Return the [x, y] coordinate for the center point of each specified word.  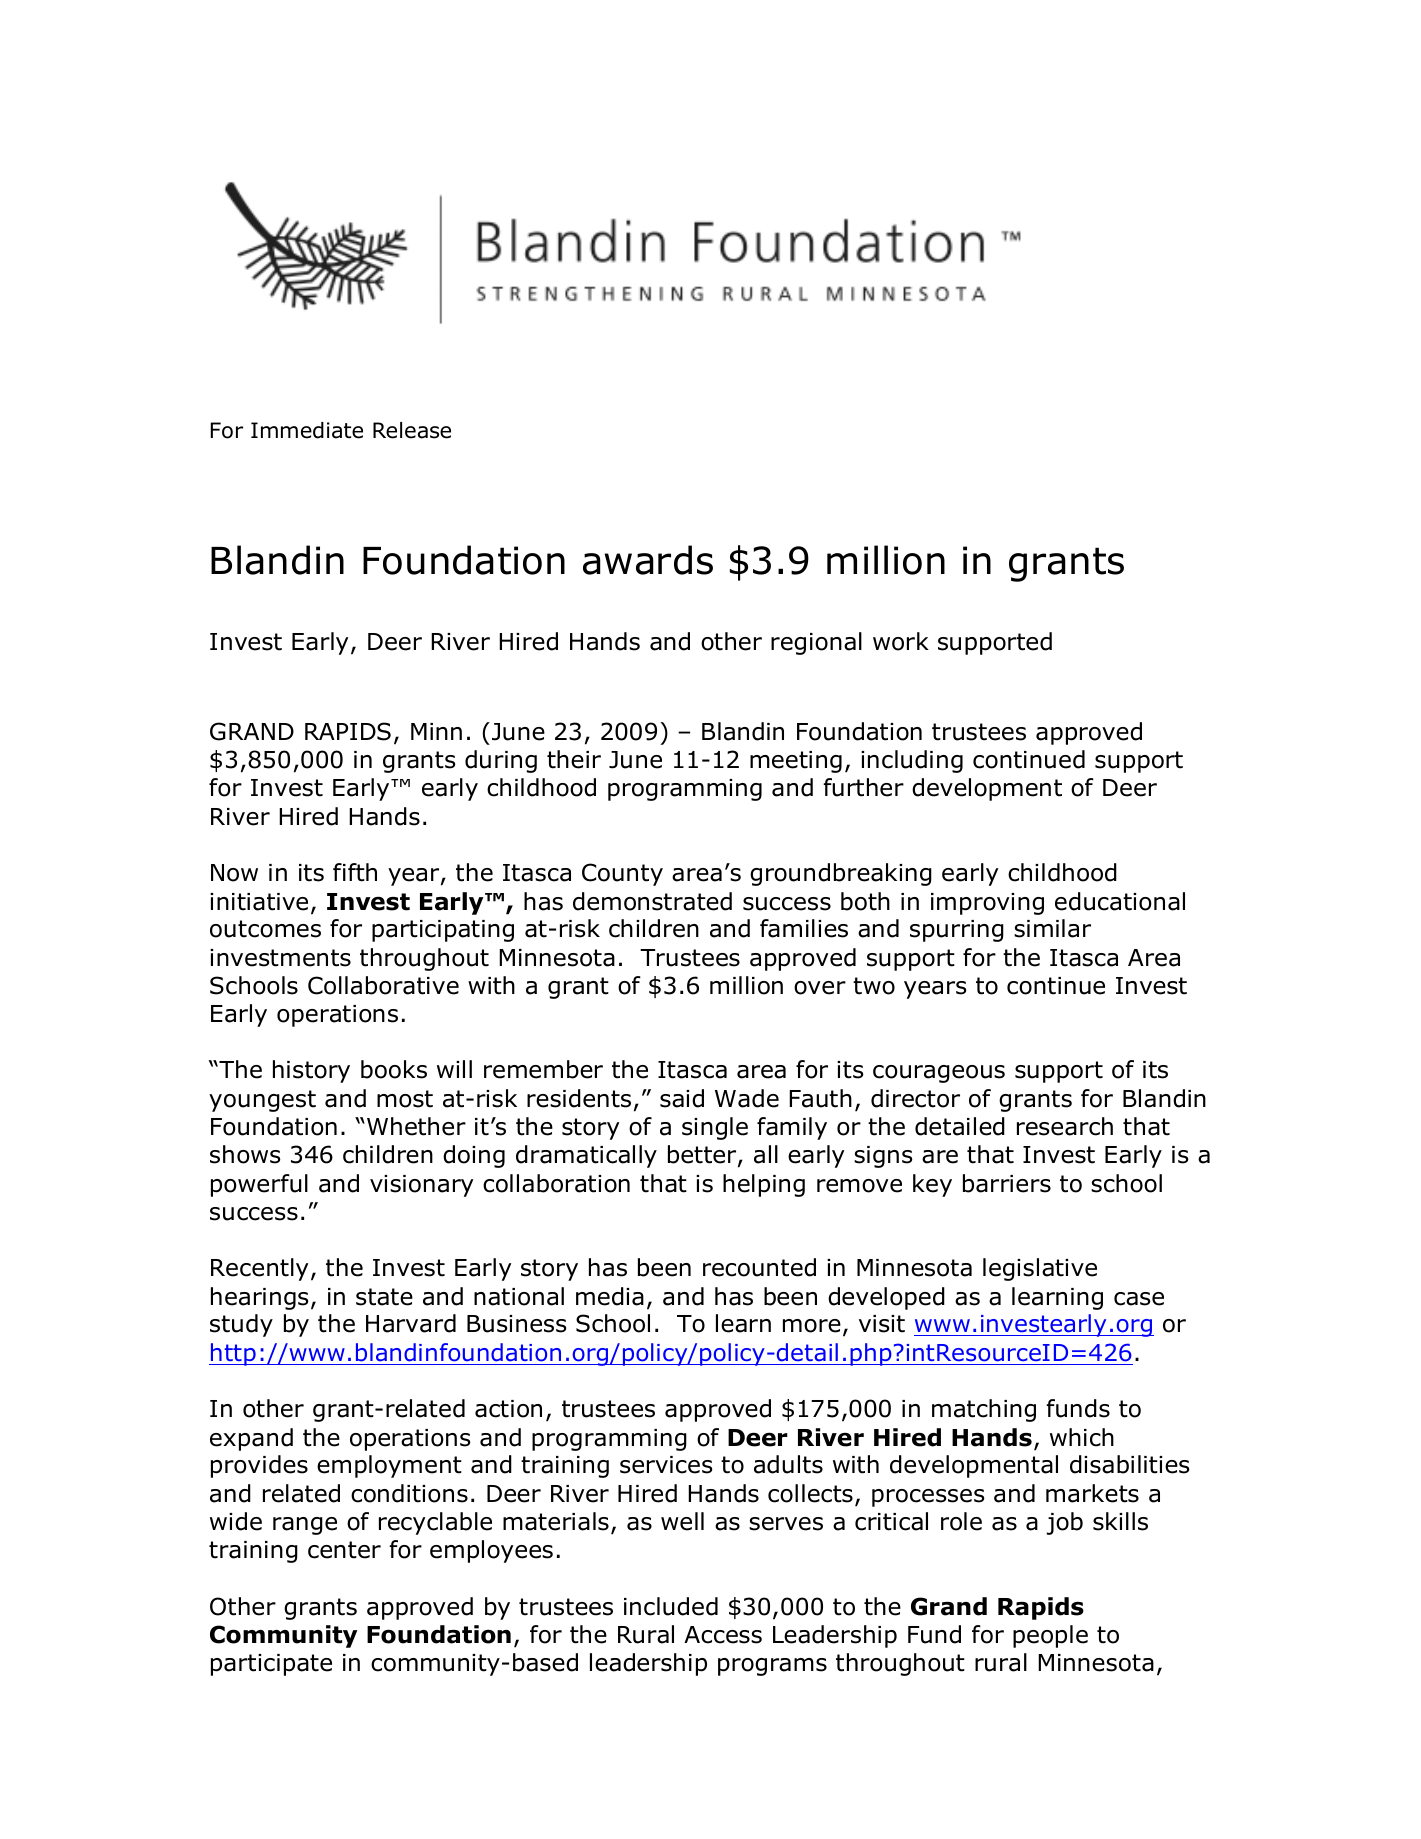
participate [271, 1665]
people [1050, 1636]
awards [648, 560]
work [901, 641]
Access [723, 1635]
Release [412, 430]
